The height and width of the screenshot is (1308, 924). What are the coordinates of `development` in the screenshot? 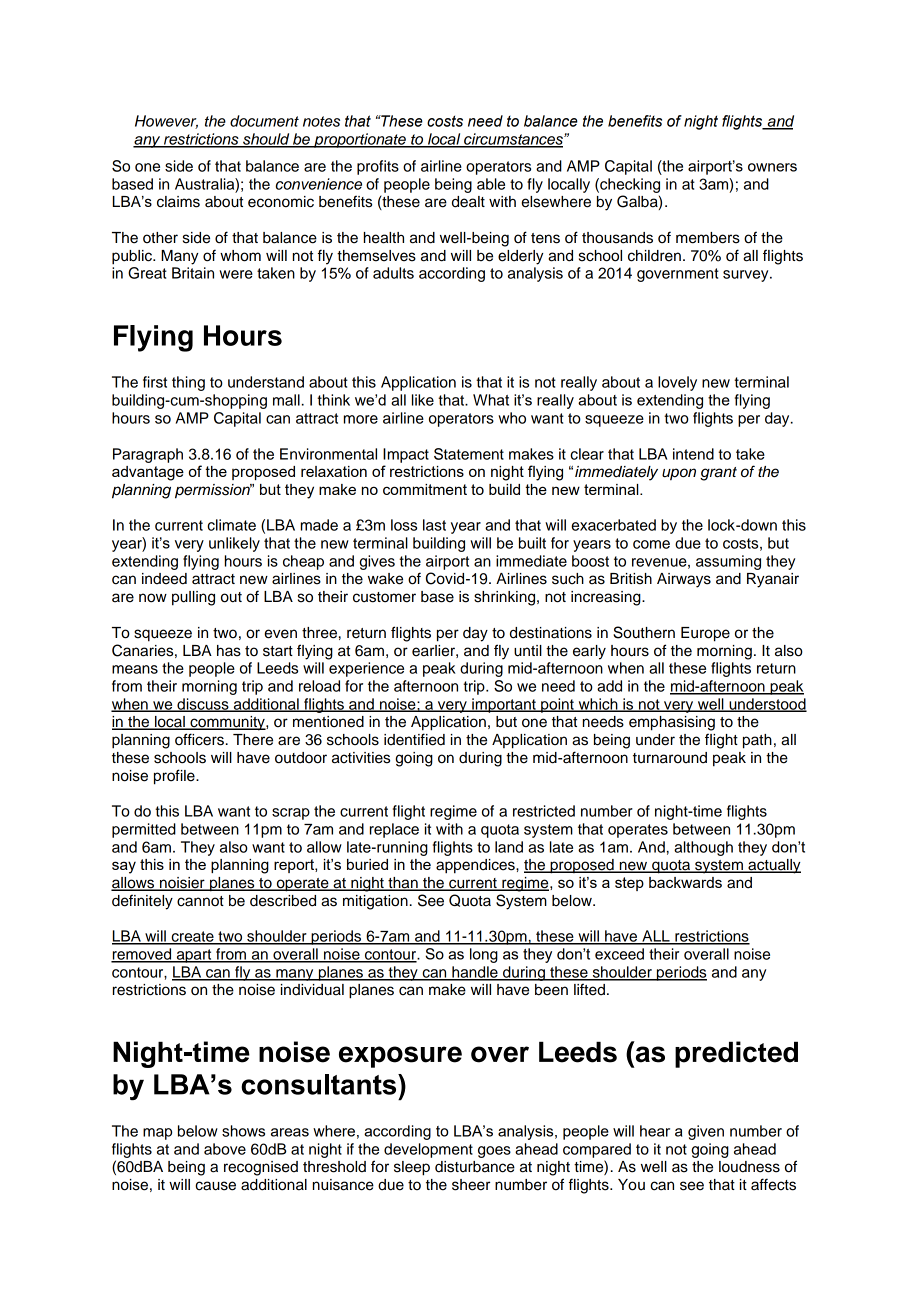 It's located at (428, 1150).
